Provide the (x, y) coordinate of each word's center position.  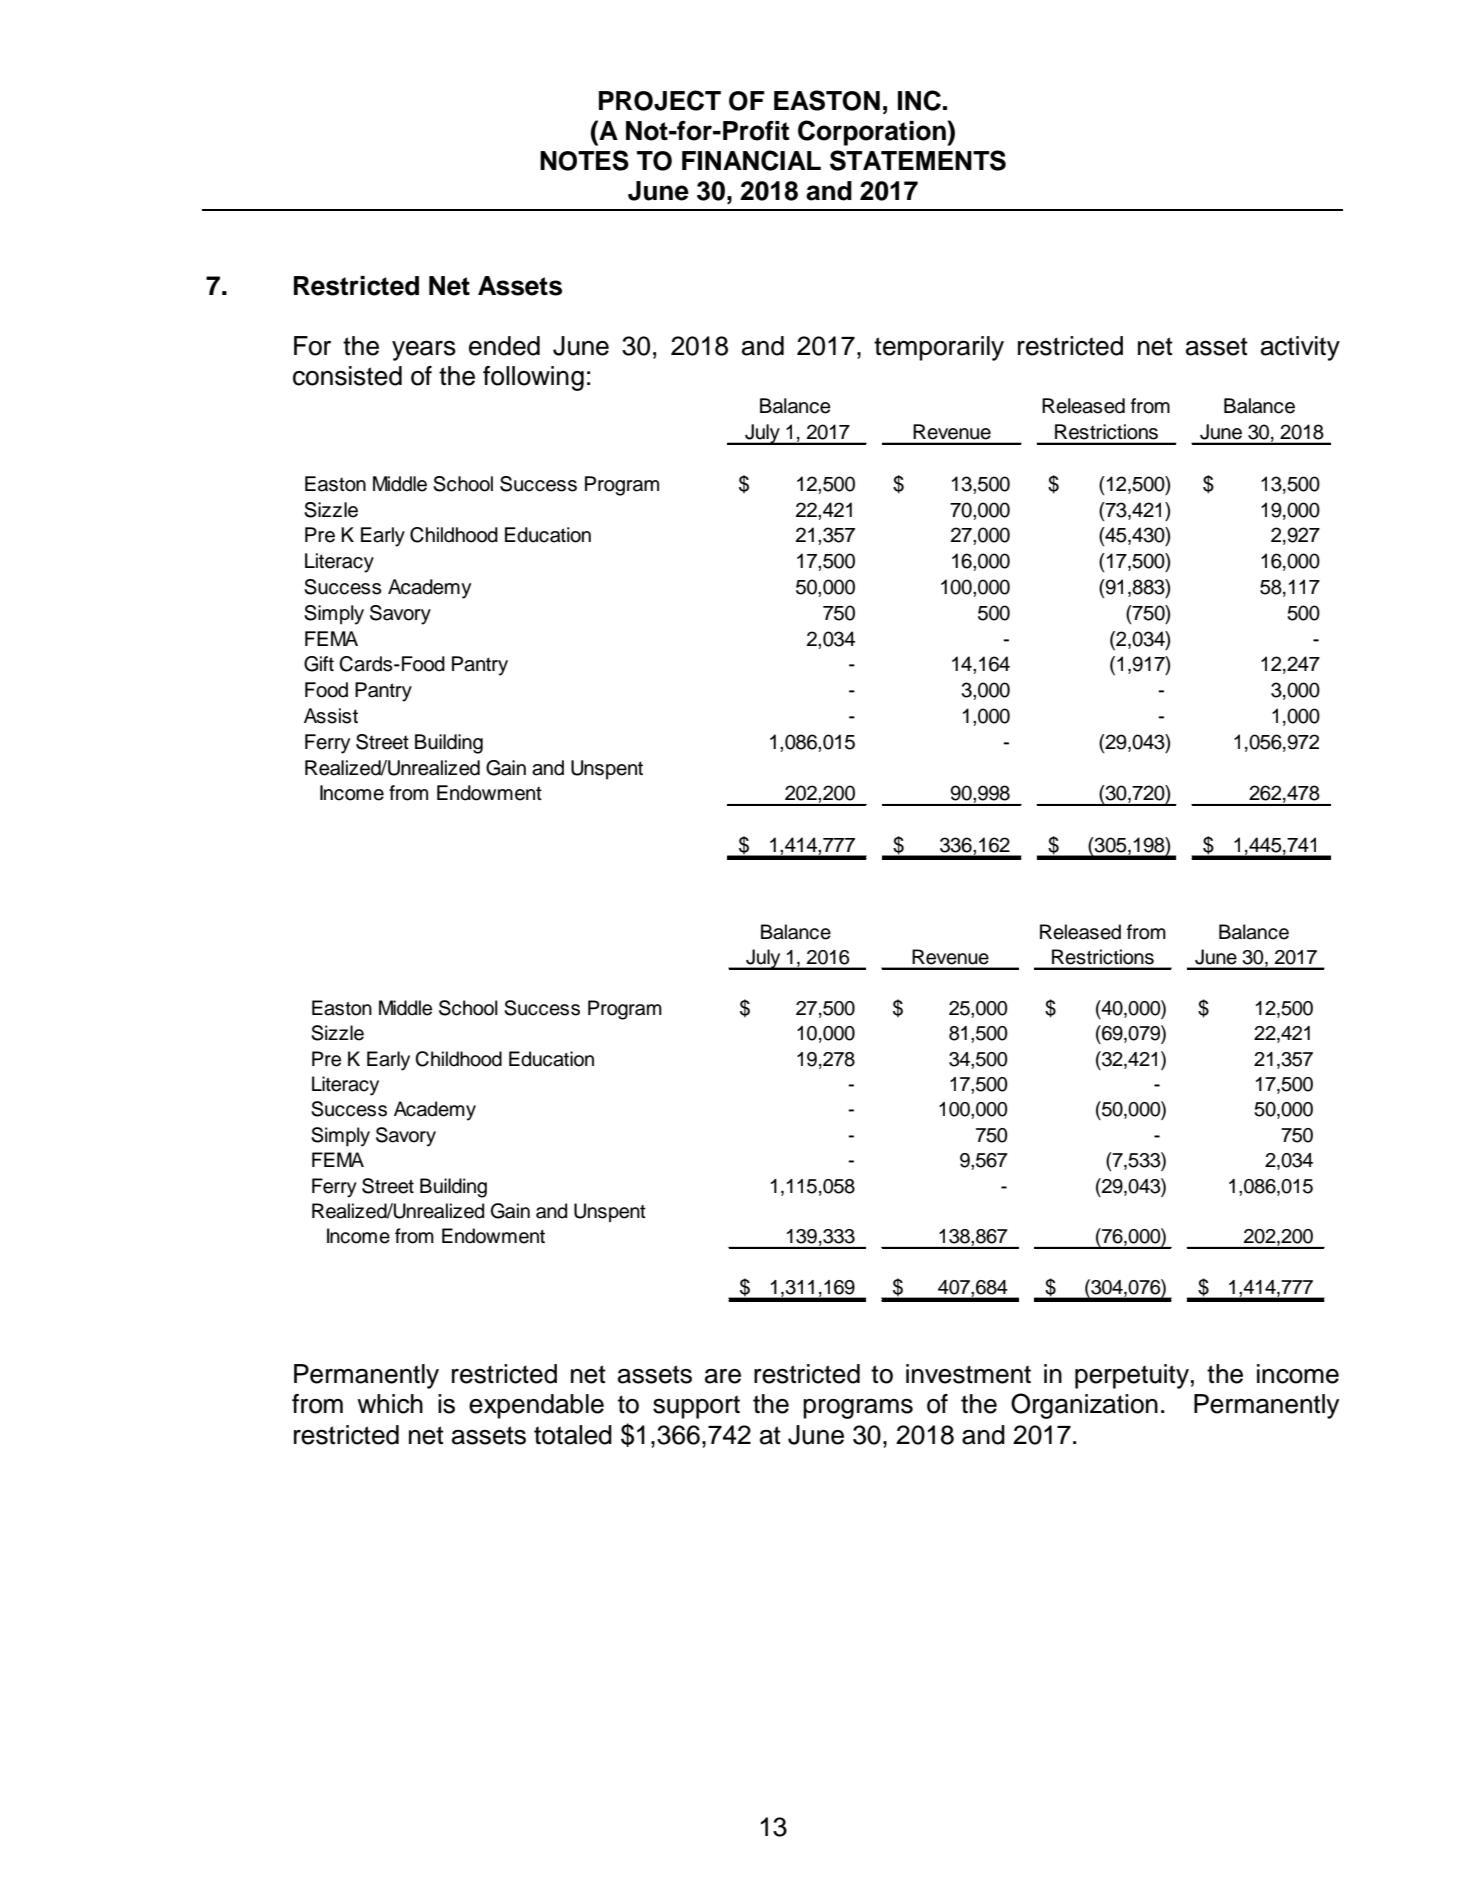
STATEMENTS (918, 160)
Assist (331, 716)
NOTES (584, 160)
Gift (319, 664)
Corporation (873, 133)
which (390, 1404)
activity (1300, 348)
